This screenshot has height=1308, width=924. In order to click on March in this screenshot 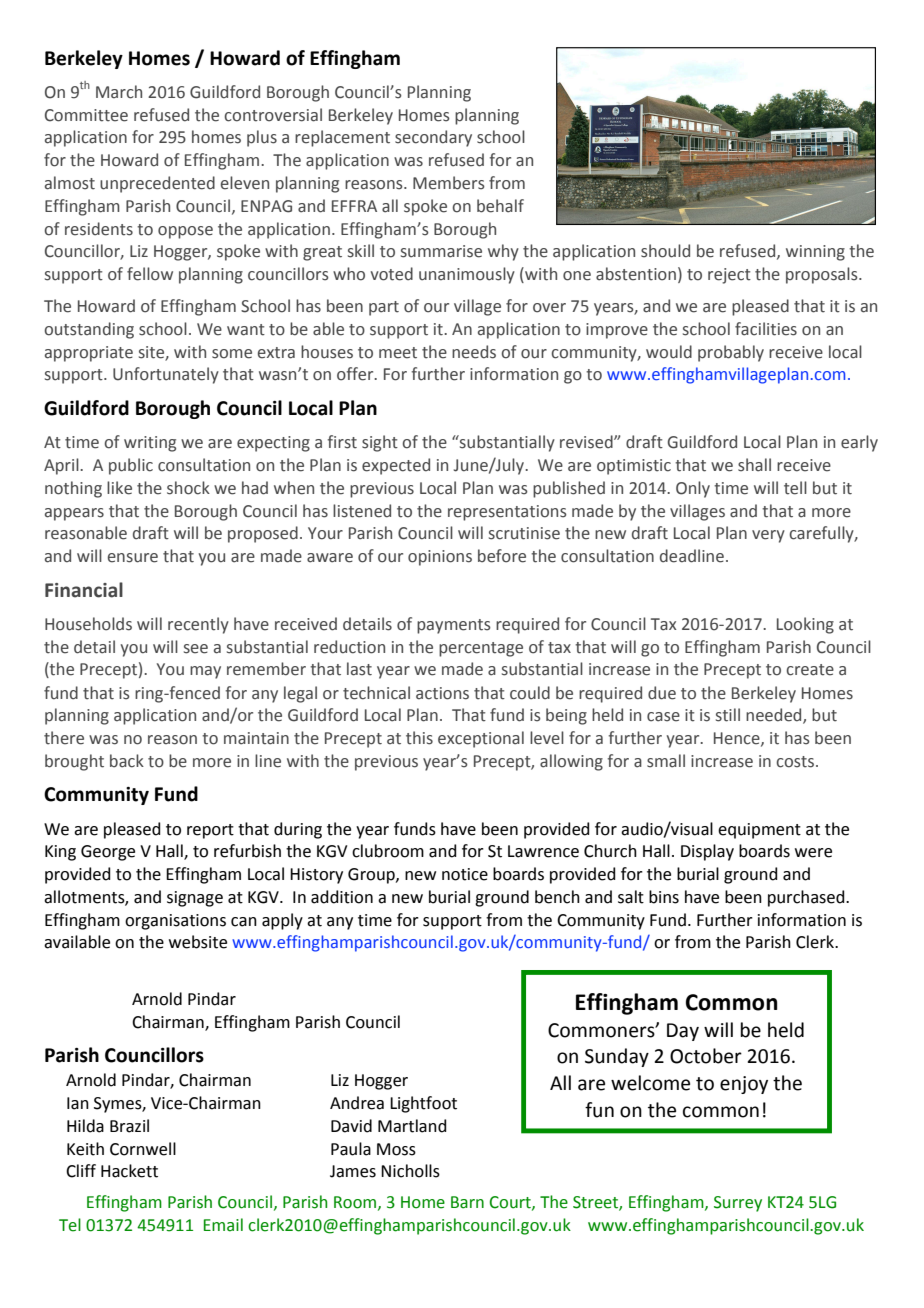, I will do `click(119, 92)`.
